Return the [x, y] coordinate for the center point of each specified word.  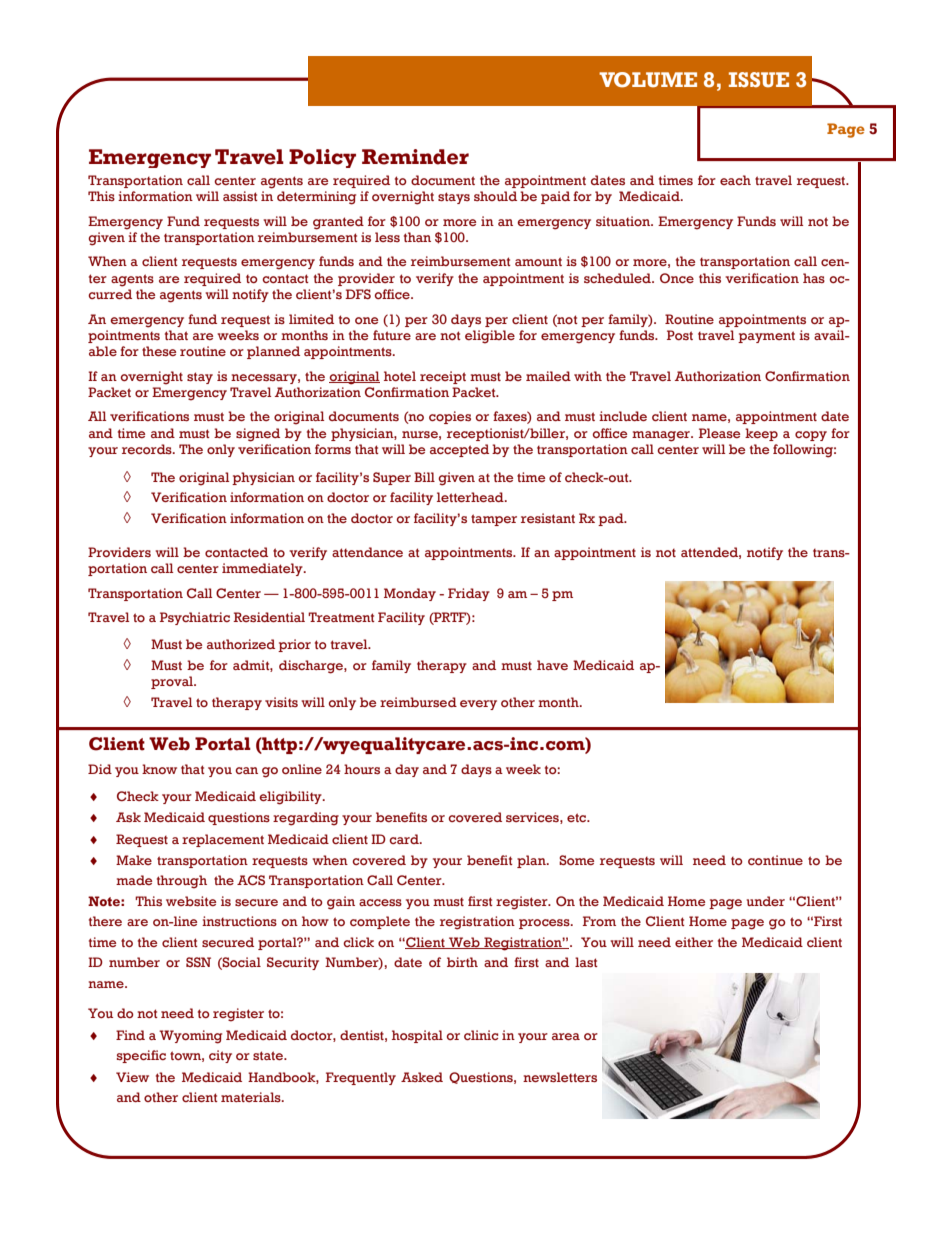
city [220, 1056]
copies [450, 417]
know [159, 769]
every [478, 705]
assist [240, 196]
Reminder [415, 157]
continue [775, 860]
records [148, 449]
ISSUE [759, 80]
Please [719, 433]
